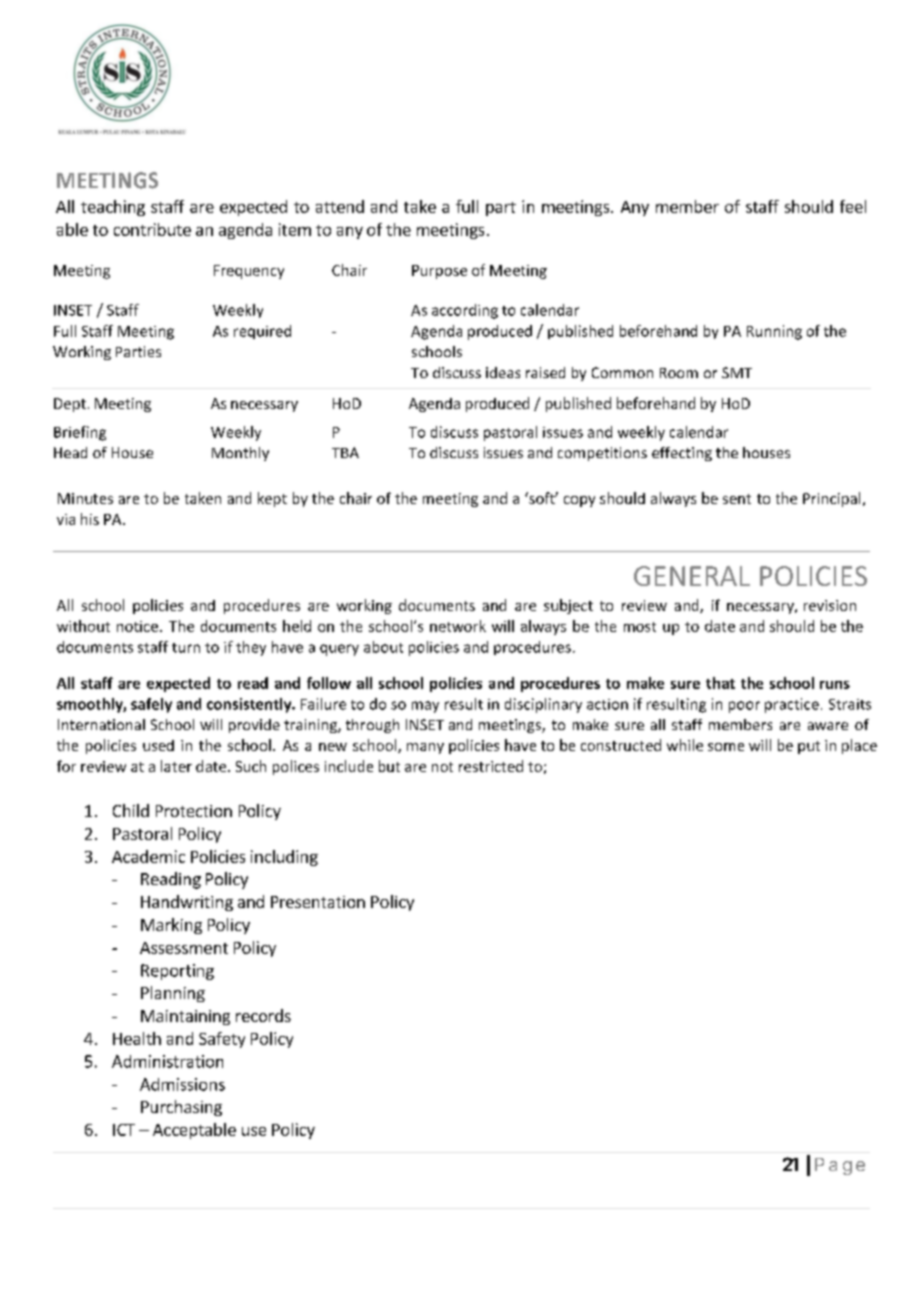 The image size is (924, 1308). I want to click on including, so click(284, 858).
